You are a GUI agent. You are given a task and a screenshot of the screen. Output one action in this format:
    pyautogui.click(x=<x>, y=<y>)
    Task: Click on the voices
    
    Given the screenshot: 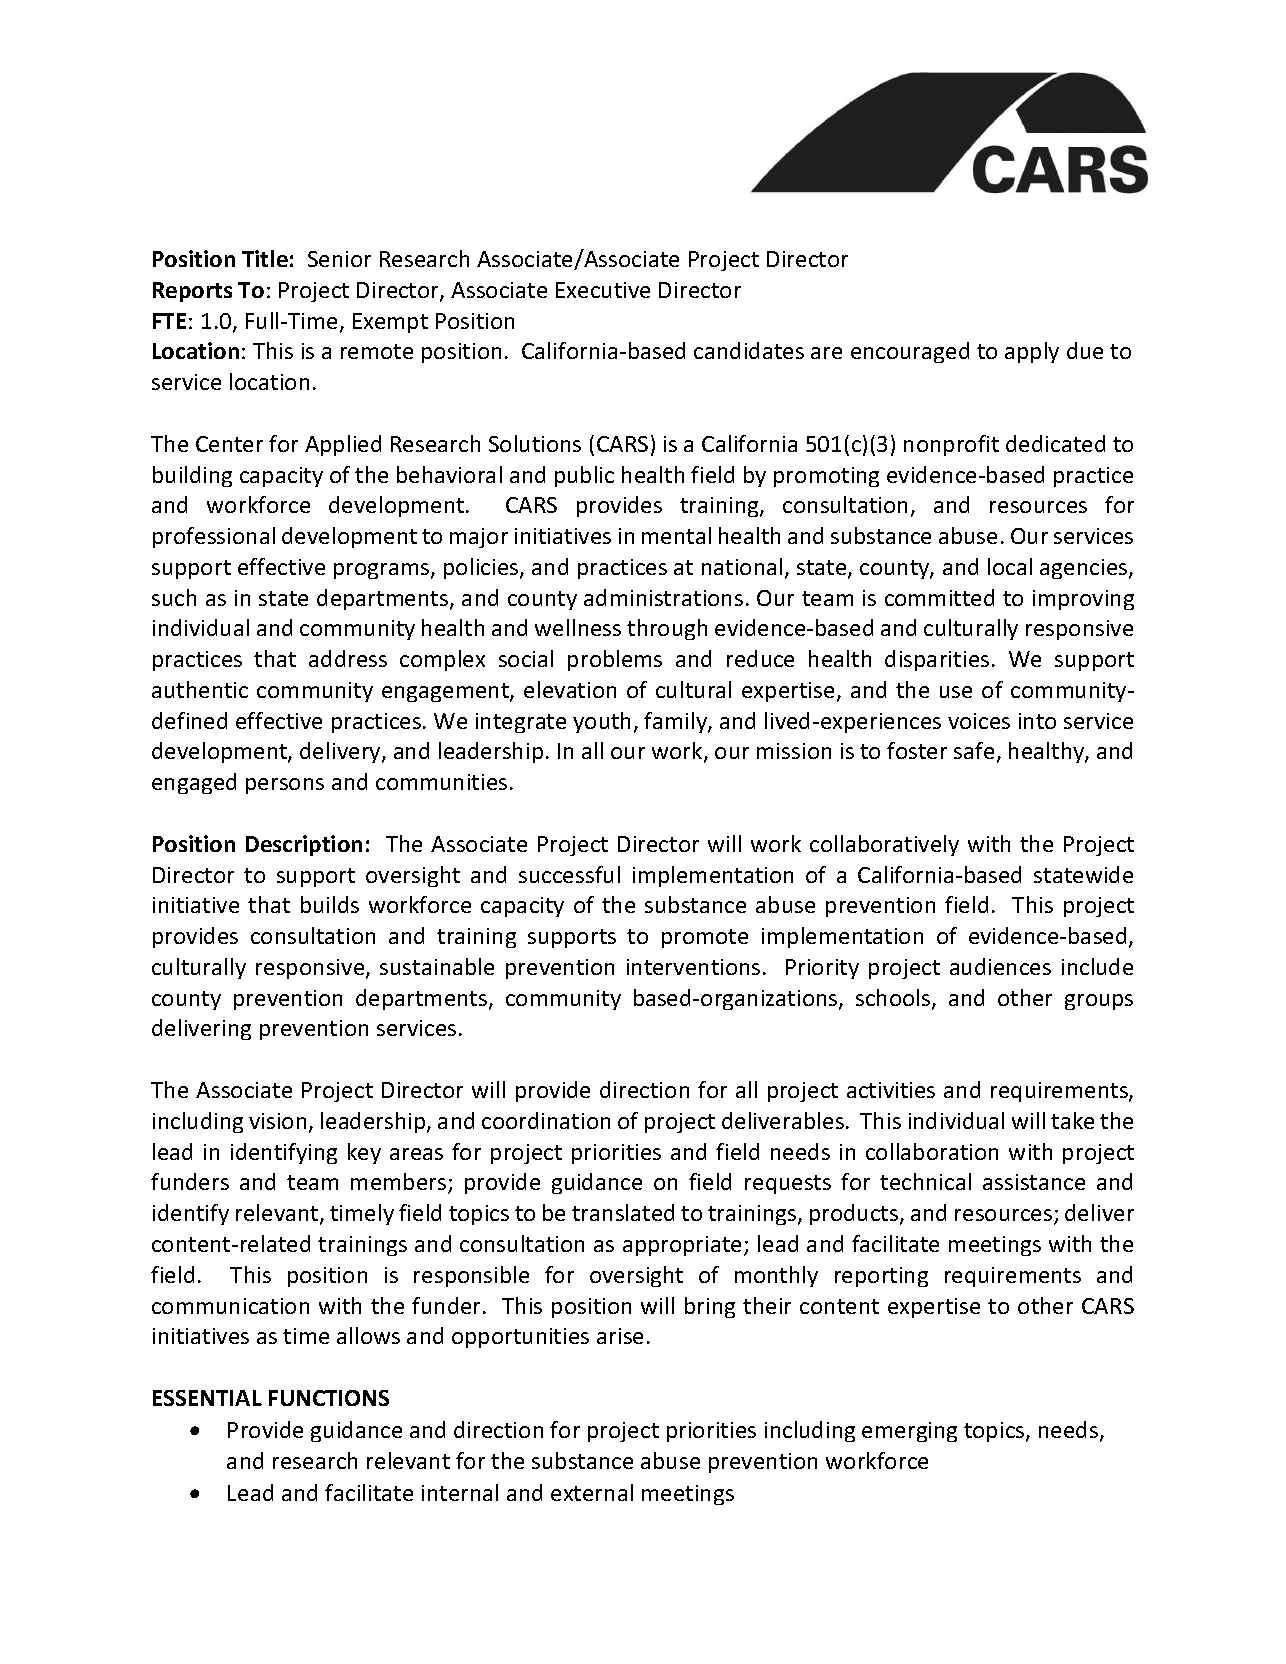 What is the action you would take?
    pyautogui.click(x=979, y=721)
